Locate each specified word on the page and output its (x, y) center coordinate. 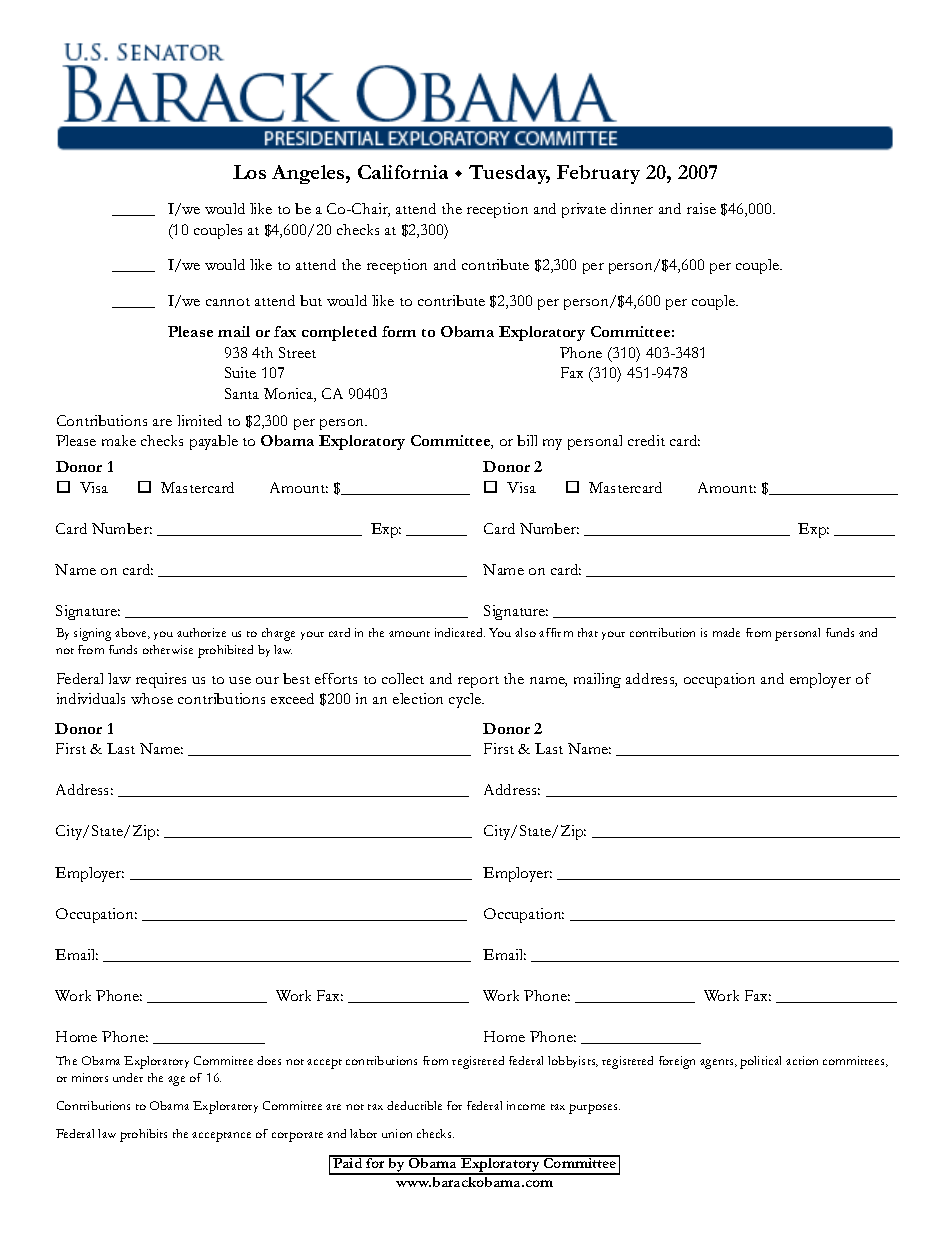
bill (527, 440)
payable (214, 442)
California (403, 172)
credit (646, 440)
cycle (466, 700)
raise (701, 208)
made (726, 632)
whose (152, 698)
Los (249, 172)
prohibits (143, 1135)
